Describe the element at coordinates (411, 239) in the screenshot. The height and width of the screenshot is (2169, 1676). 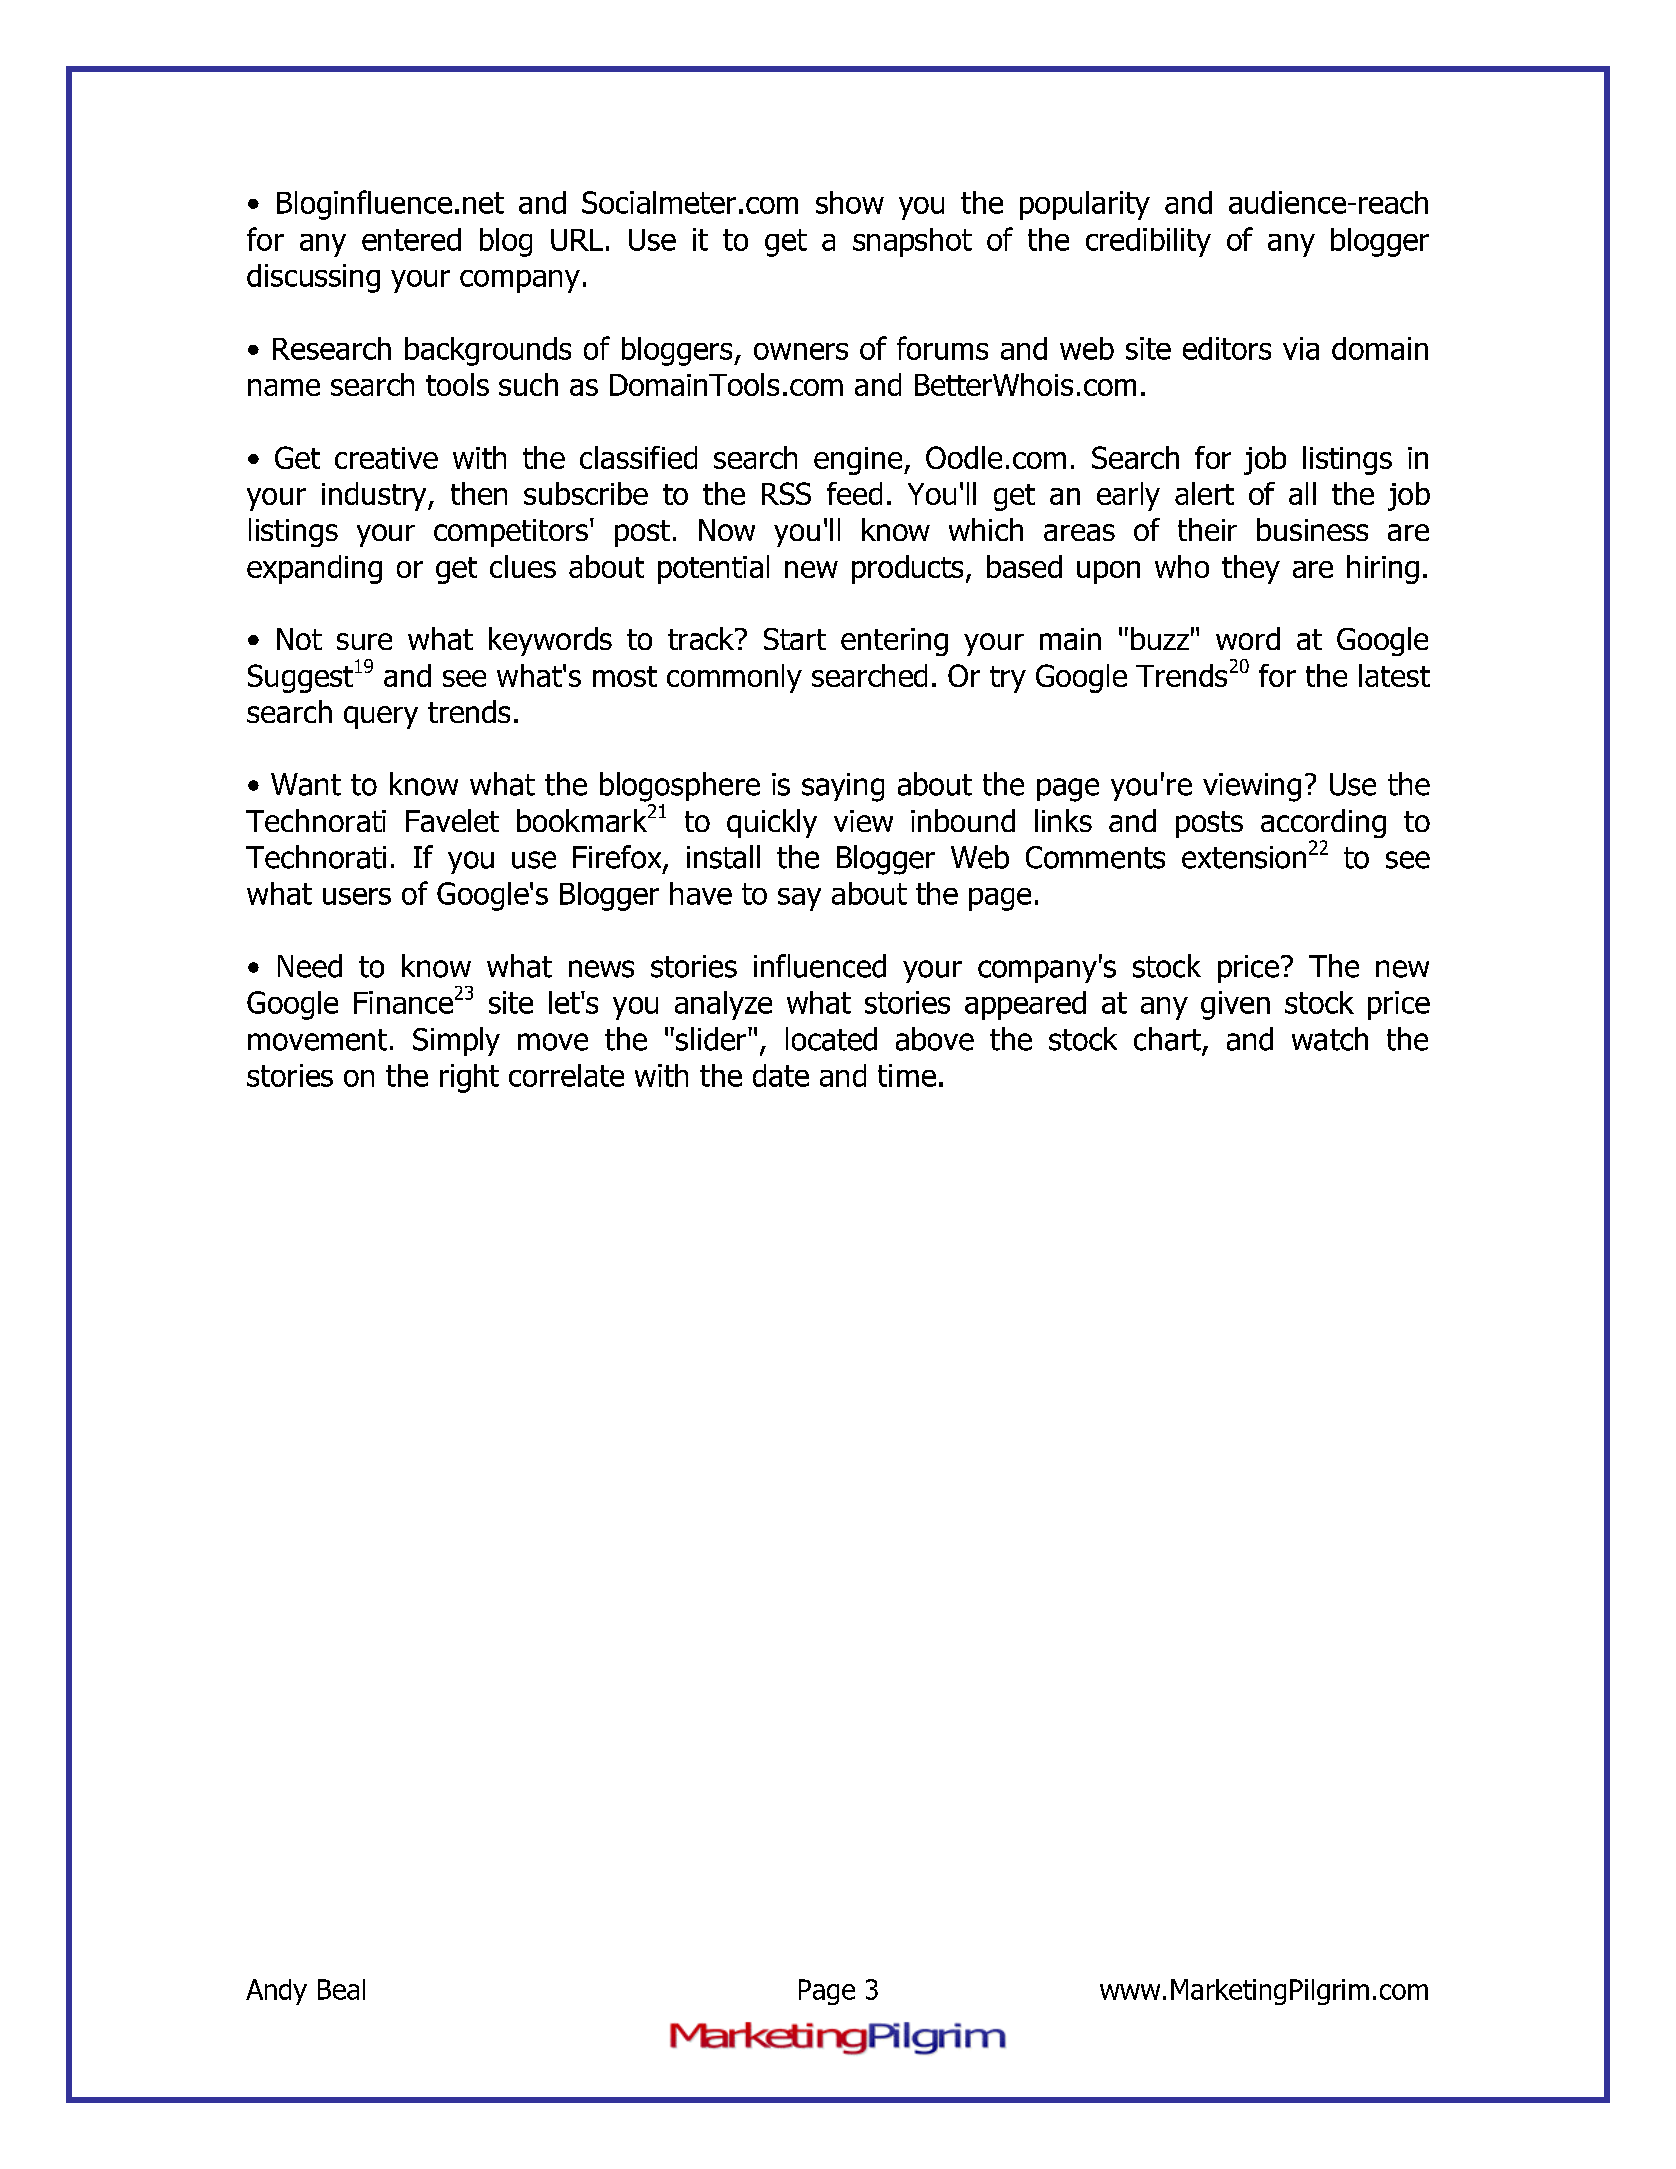
I see `entered` at that location.
